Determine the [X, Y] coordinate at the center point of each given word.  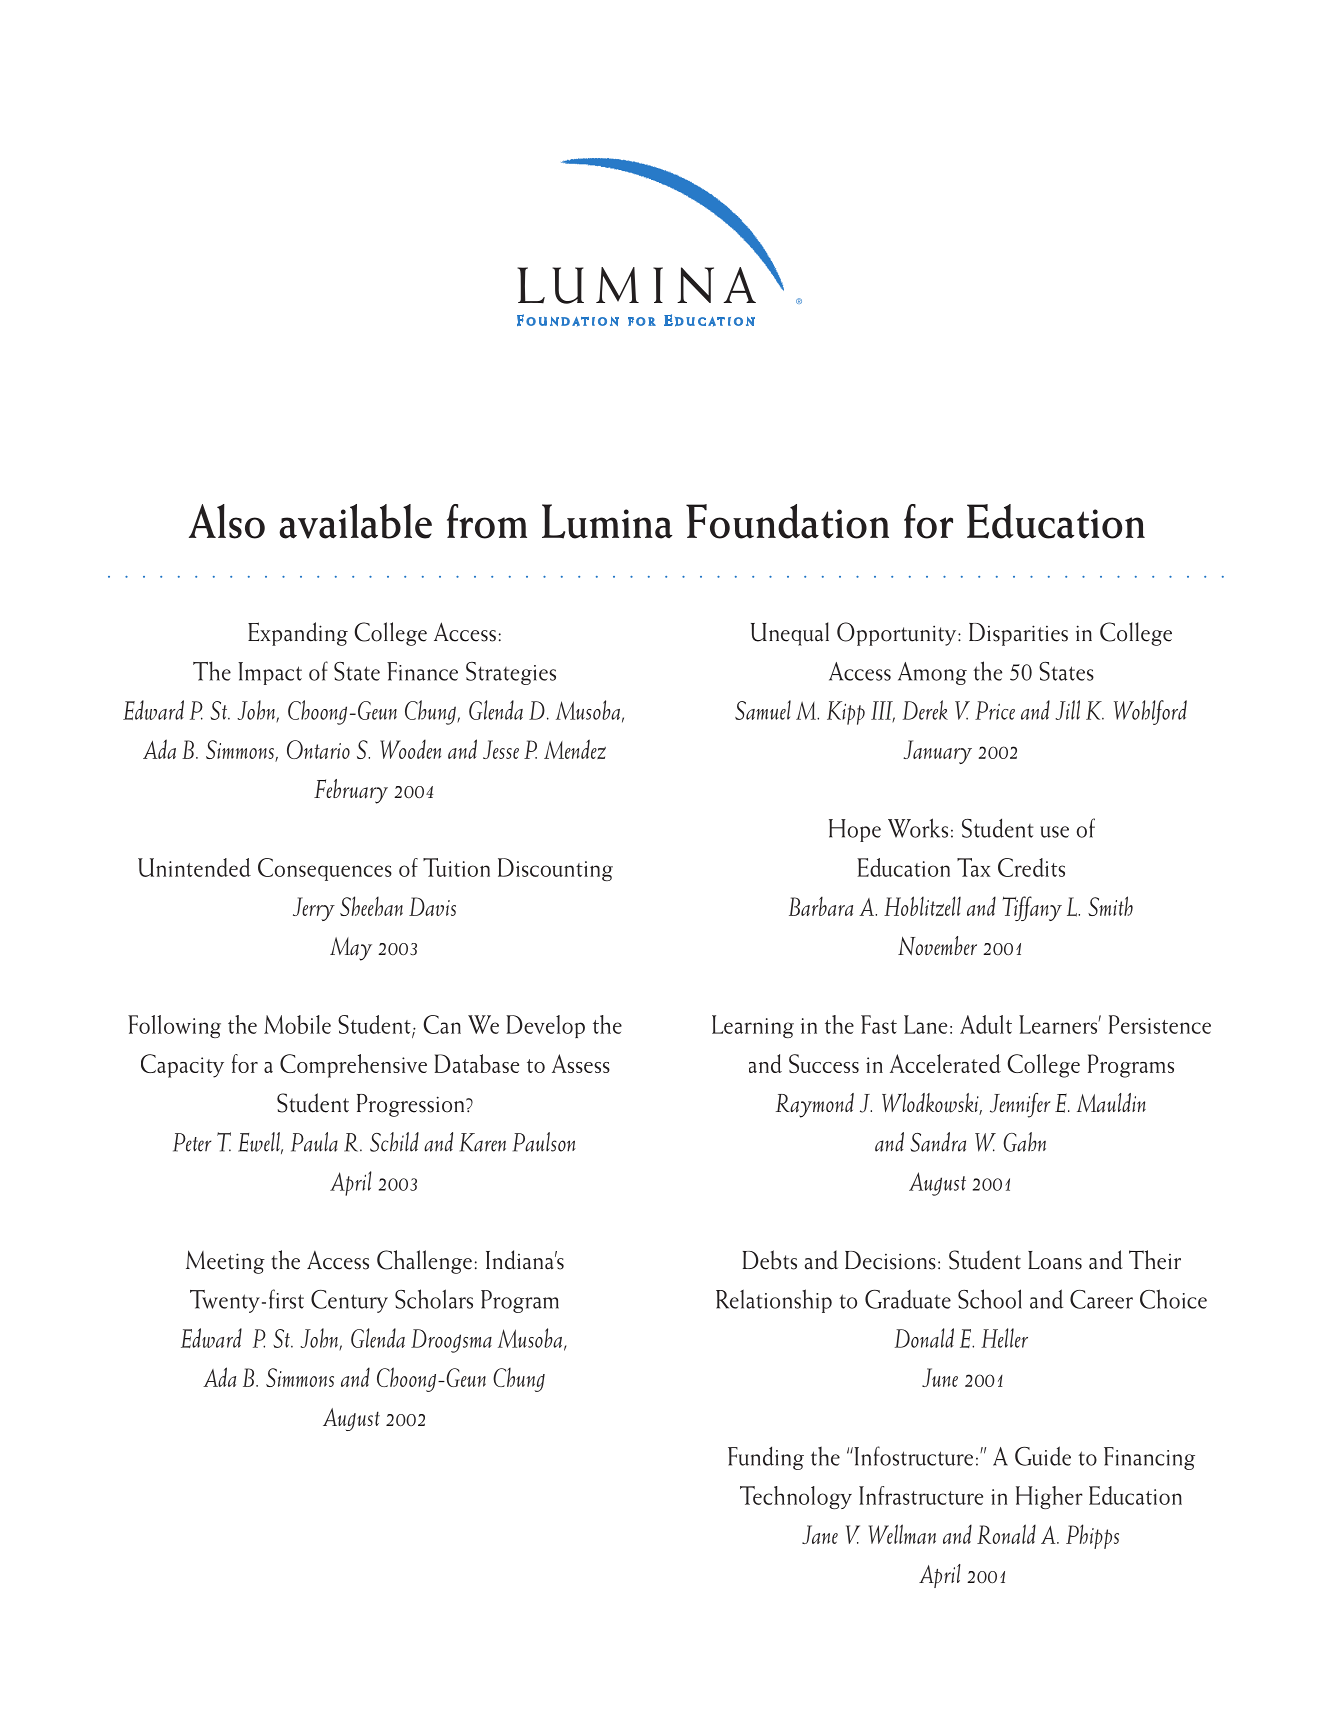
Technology [796, 1497]
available [355, 521]
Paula [314, 1142]
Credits [1031, 867]
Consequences [325, 869]
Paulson [544, 1142]
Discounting [555, 869]
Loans [1055, 1260]
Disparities [1018, 634]
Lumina [607, 521]
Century [349, 1301]
